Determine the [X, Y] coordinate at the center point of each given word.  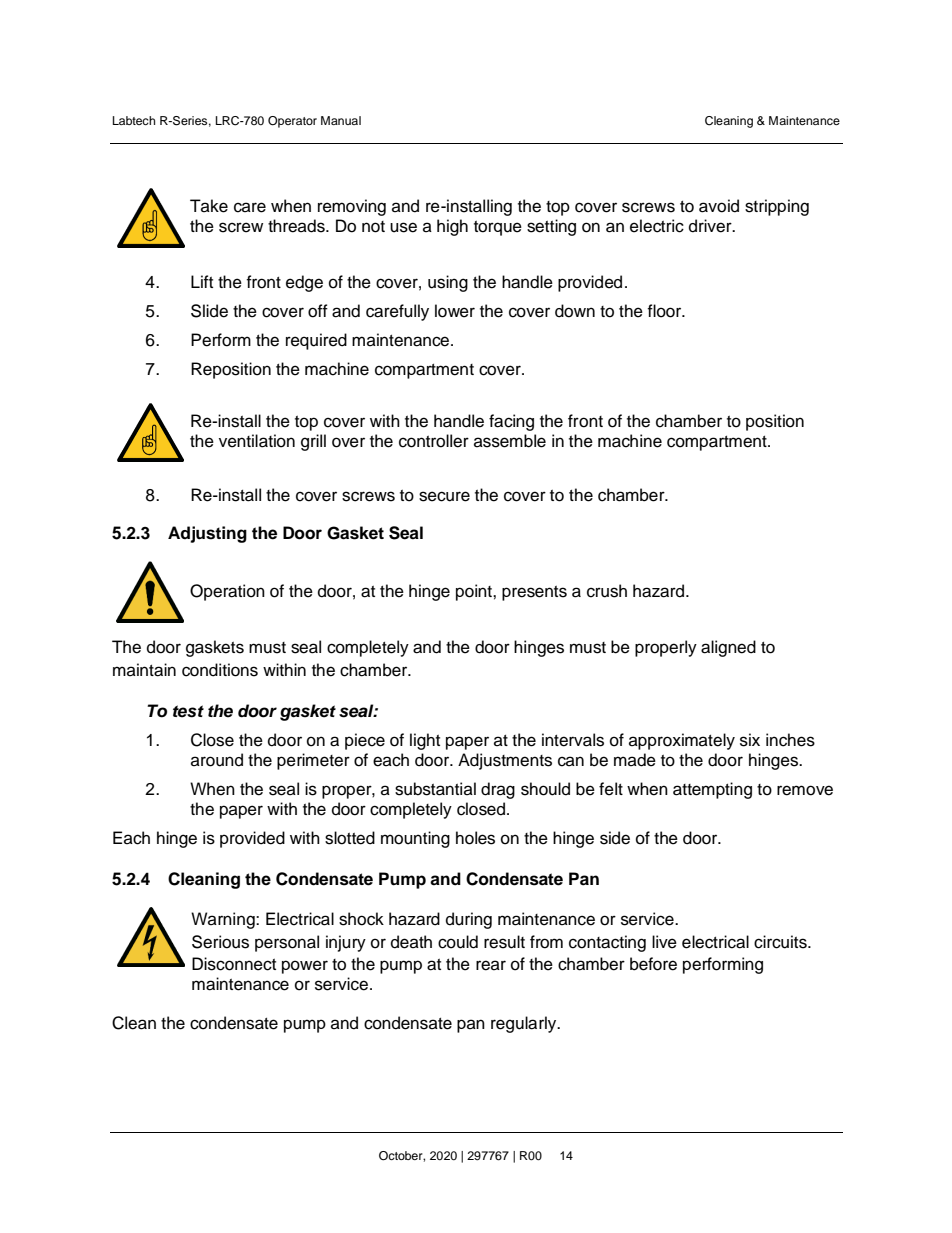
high [452, 227]
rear [491, 965]
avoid [719, 206]
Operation [227, 592]
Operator [292, 122]
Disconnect [234, 964]
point [475, 592]
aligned [728, 648]
